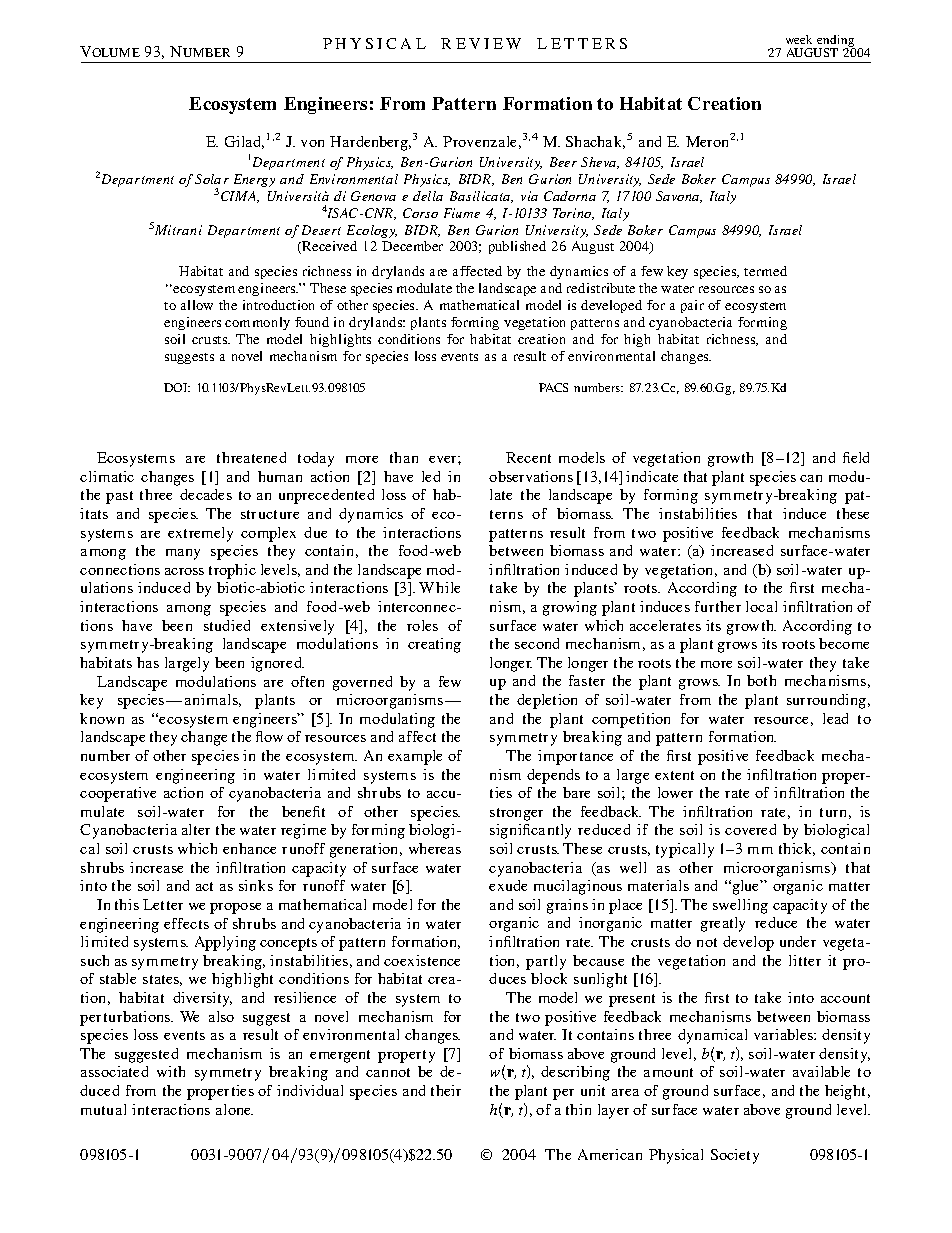 The image size is (952, 1233). What do you see at coordinates (799, 39) in the image?
I see `week` at bounding box center [799, 39].
